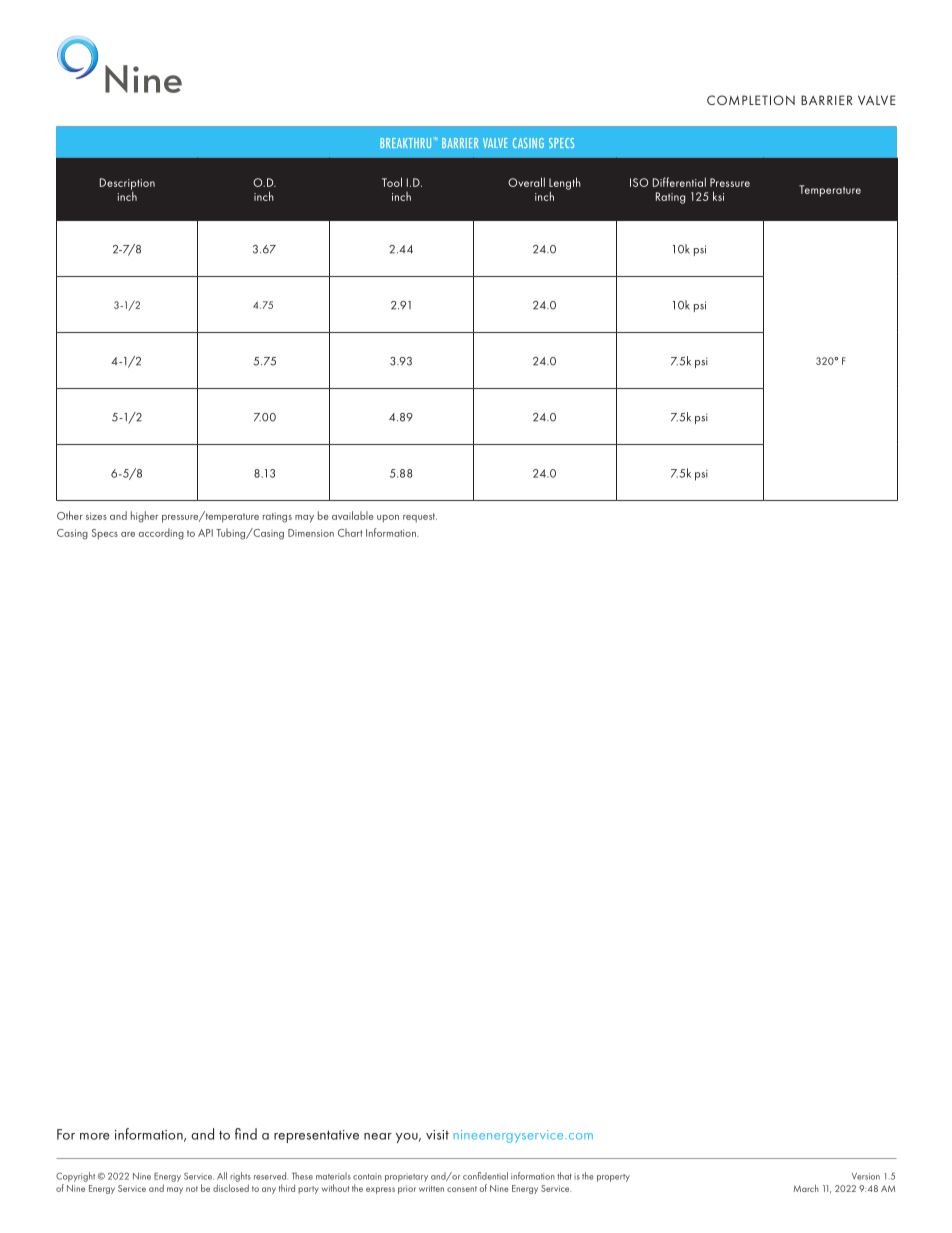 The width and height of the document is (952, 1233). Describe the element at coordinates (192, 1189) in the document. I see `not` at that location.
